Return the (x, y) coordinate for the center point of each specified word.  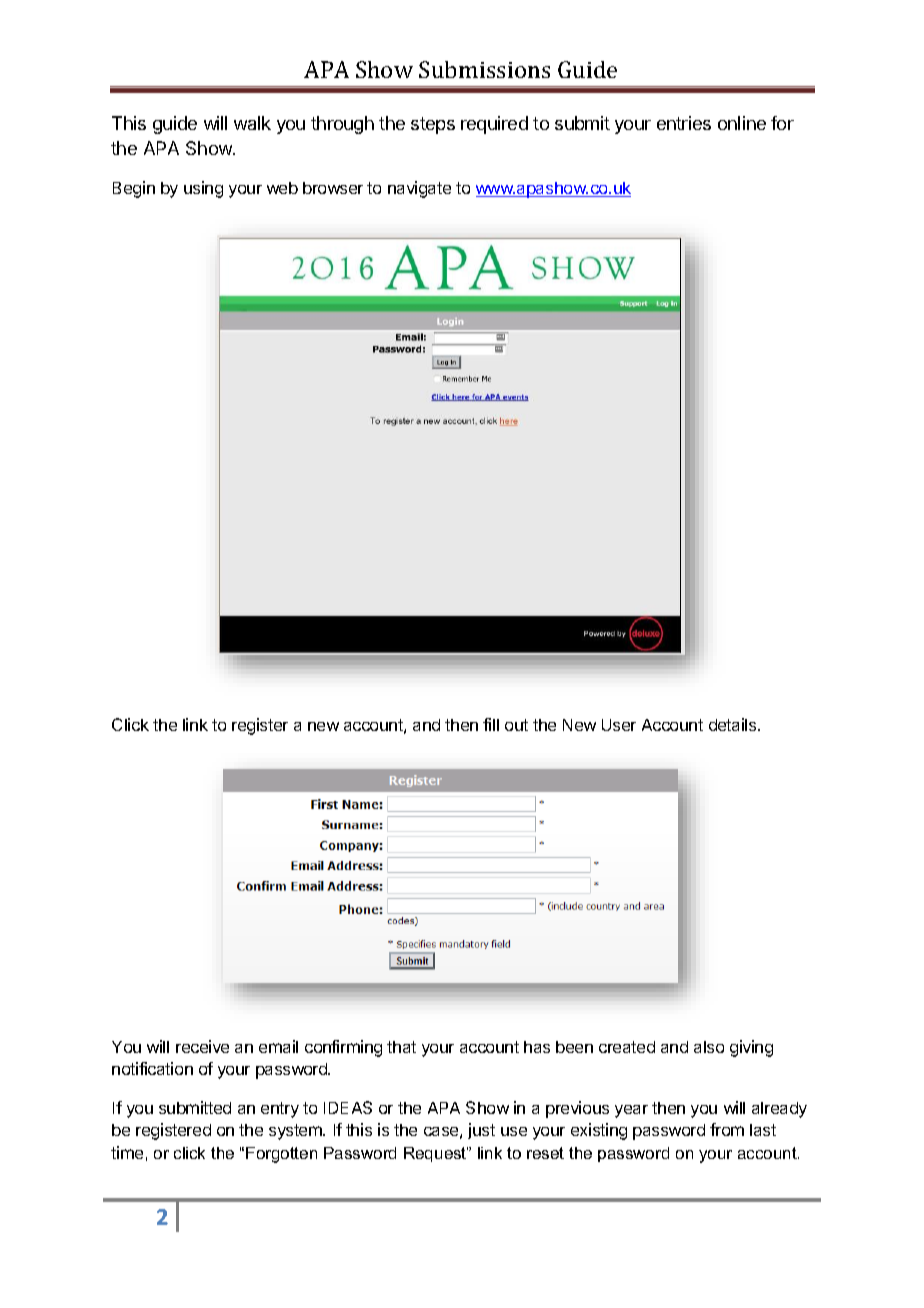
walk (252, 123)
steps (433, 125)
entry (280, 1110)
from (727, 1129)
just (481, 1131)
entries (684, 123)
